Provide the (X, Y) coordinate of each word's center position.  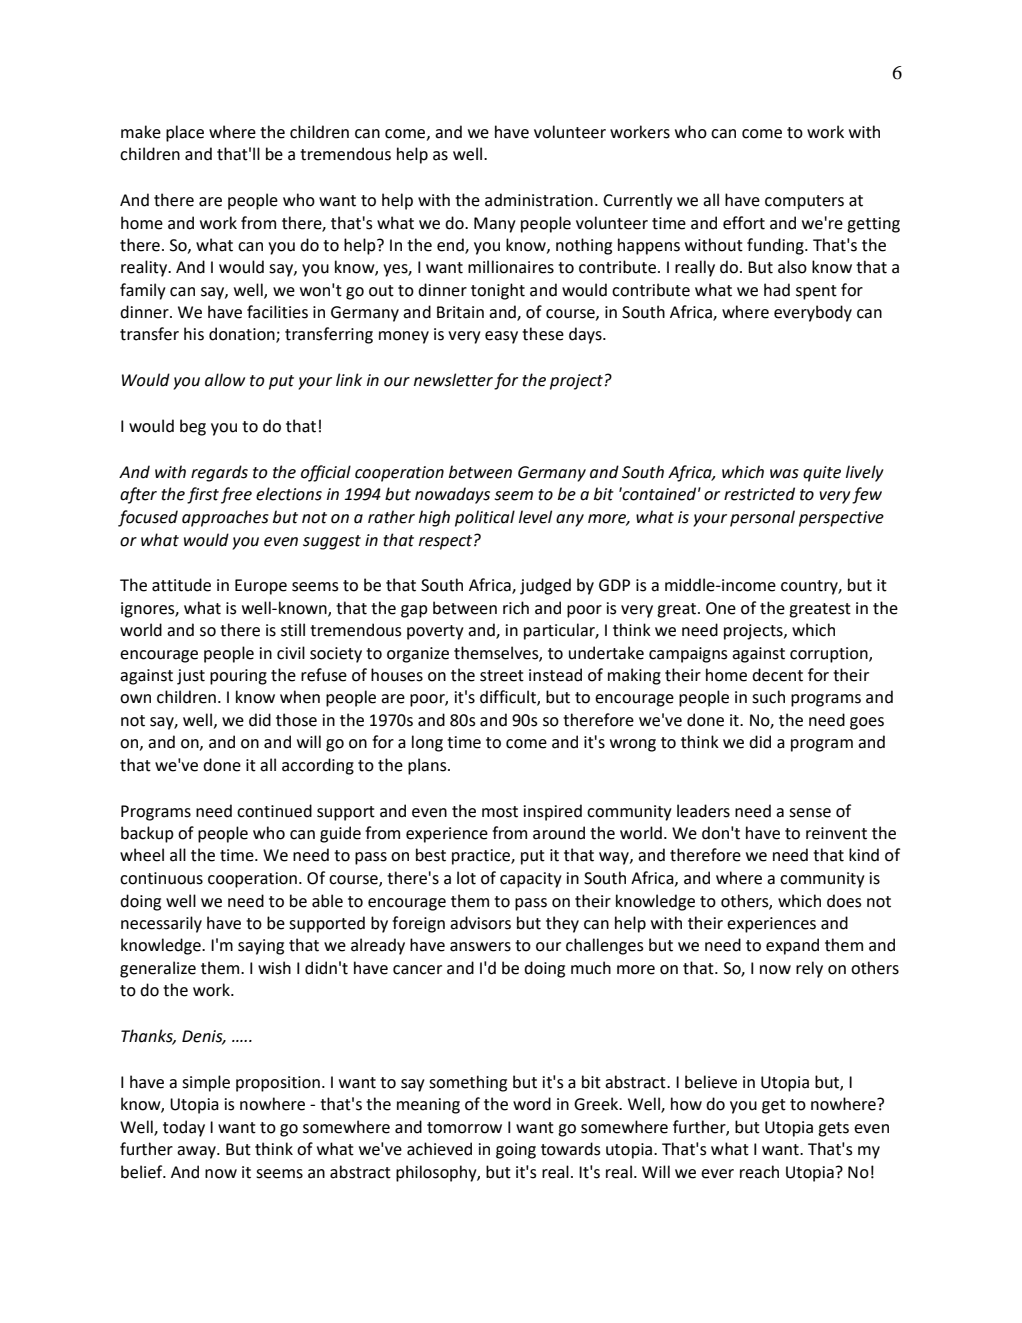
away (197, 1152)
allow (225, 380)
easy (501, 337)
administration (539, 200)
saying (261, 947)
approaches (225, 518)
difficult (509, 698)
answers (480, 947)
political (485, 518)
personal (762, 518)
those (296, 720)
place (185, 133)
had (777, 290)
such (768, 697)
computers (804, 202)
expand (792, 946)
